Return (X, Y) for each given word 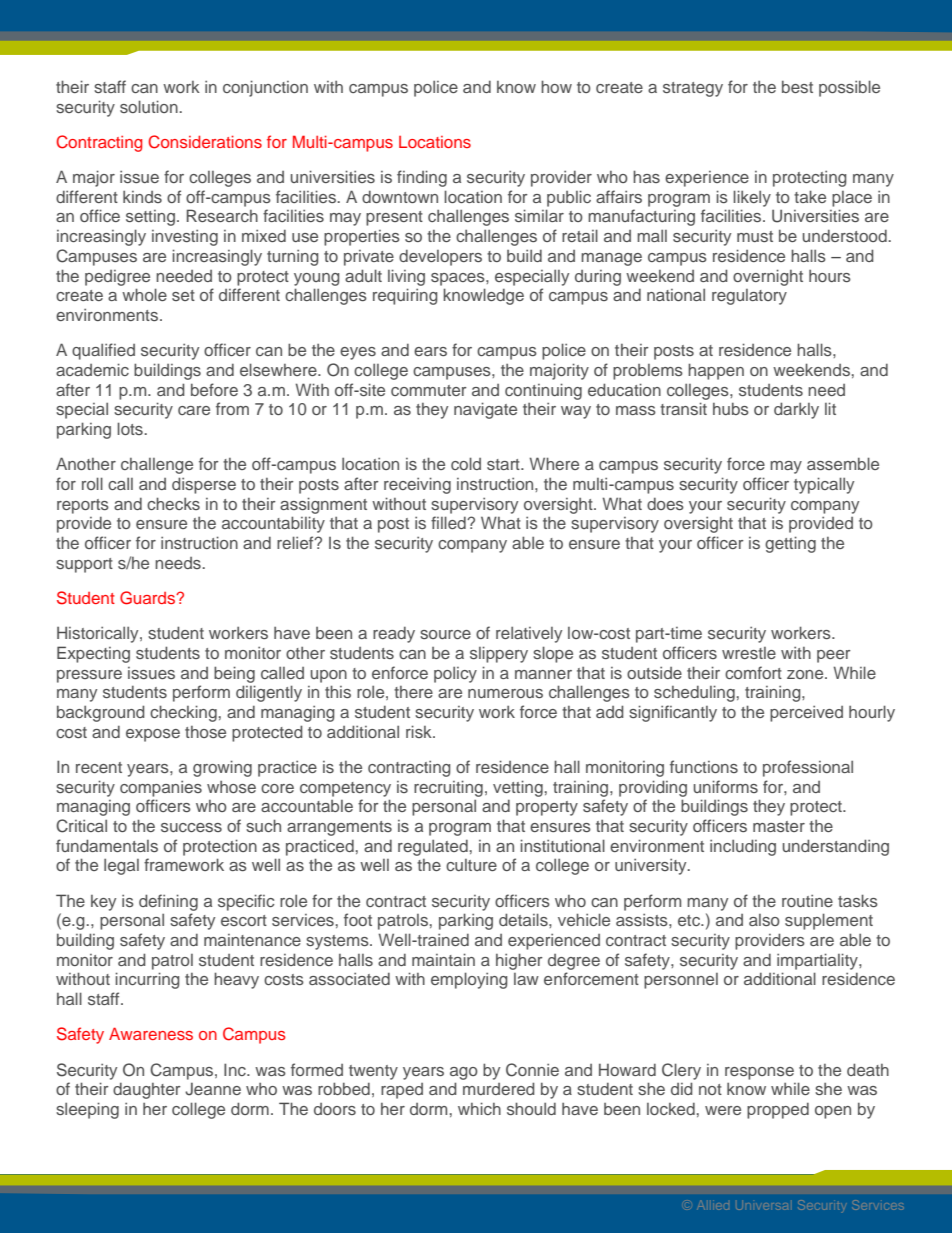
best (797, 86)
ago (464, 1073)
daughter (147, 1091)
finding (422, 178)
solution (150, 106)
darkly (796, 410)
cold (466, 463)
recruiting (448, 788)
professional (808, 768)
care (194, 410)
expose (153, 735)
